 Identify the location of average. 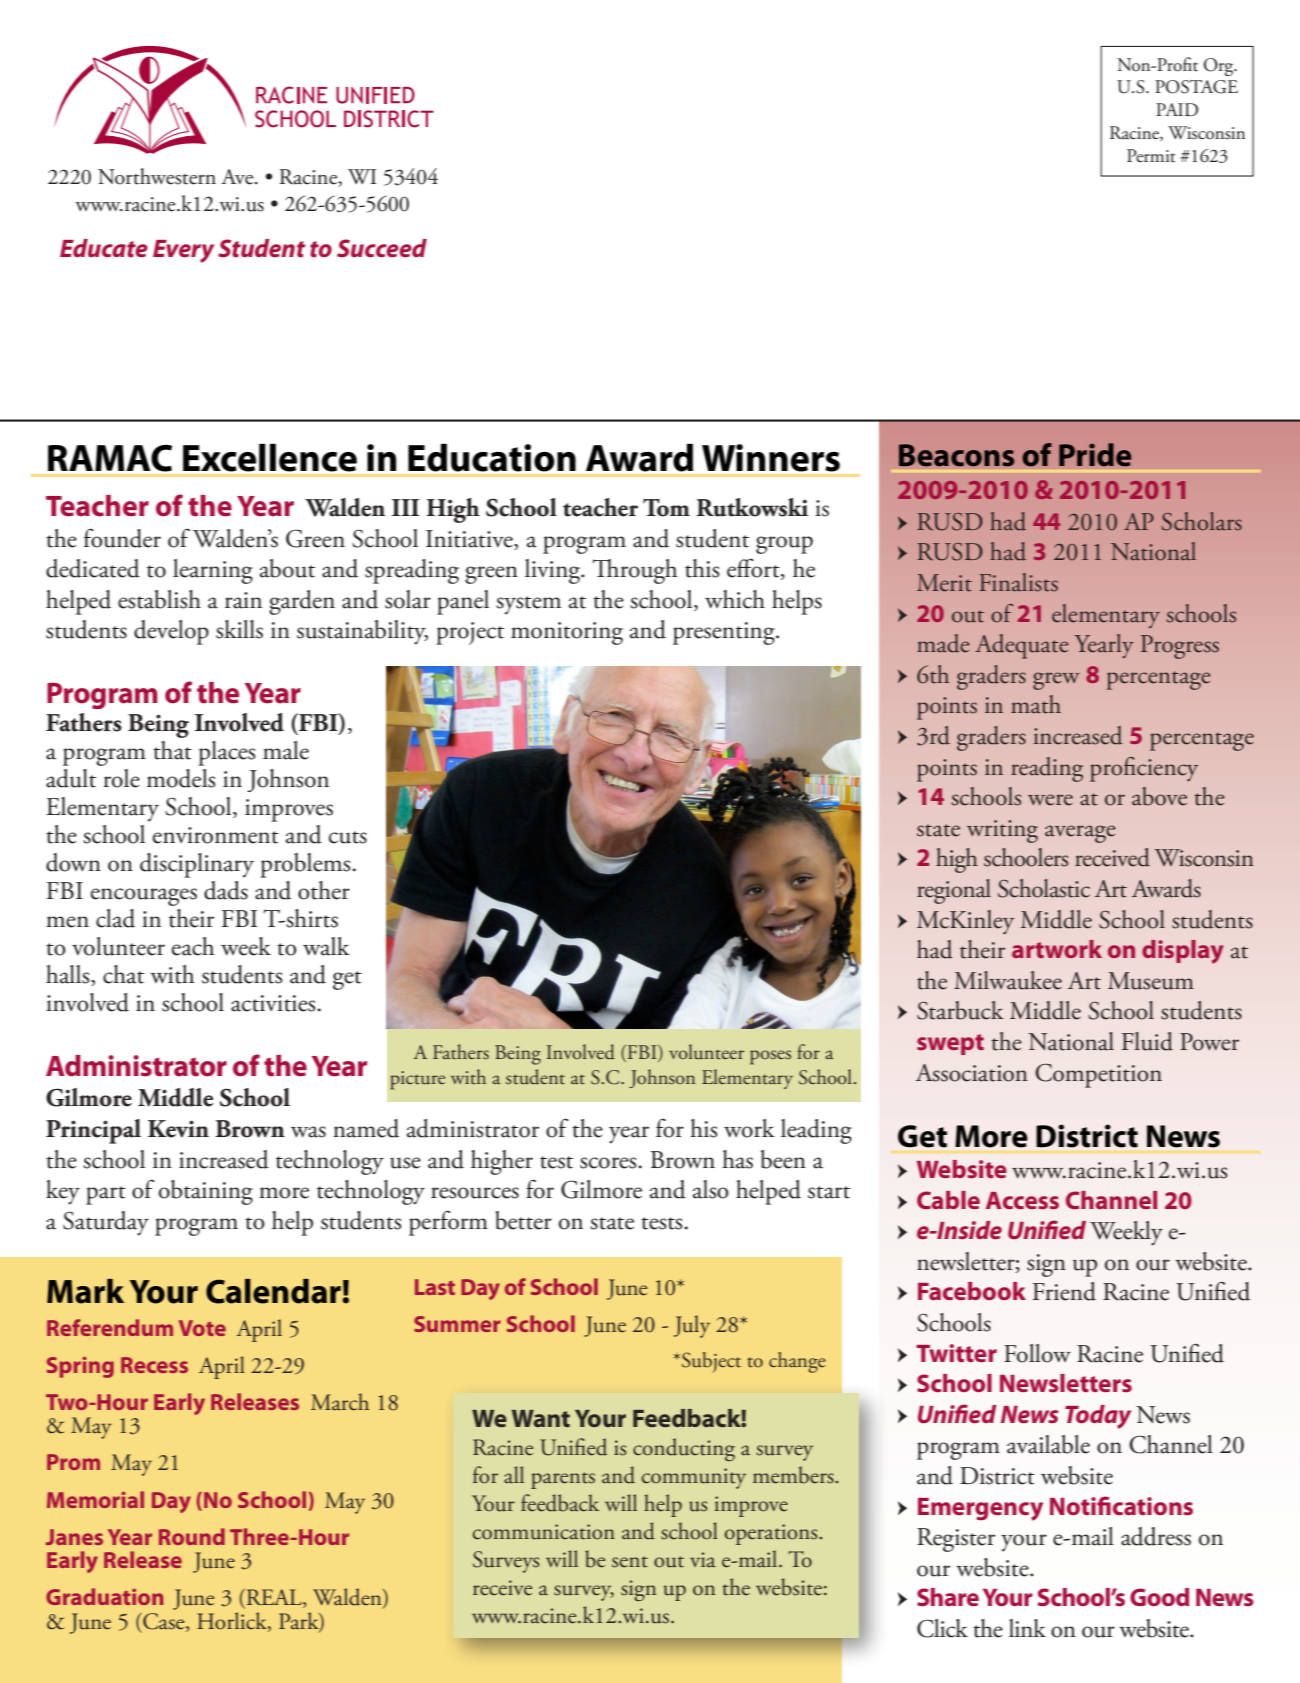
(1080, 834).
